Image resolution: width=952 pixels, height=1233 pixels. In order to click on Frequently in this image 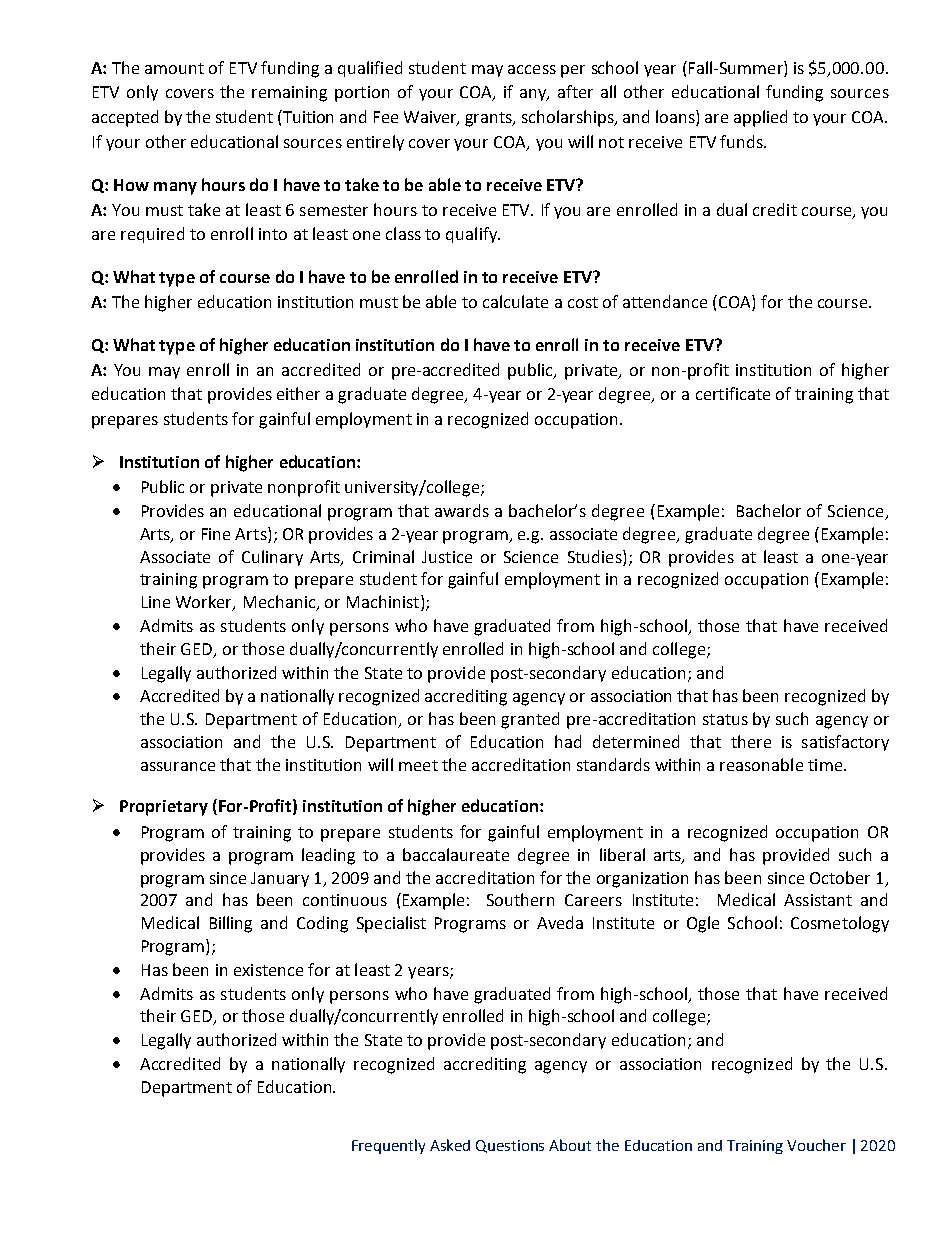, I will do `click(388, 1146)`.
